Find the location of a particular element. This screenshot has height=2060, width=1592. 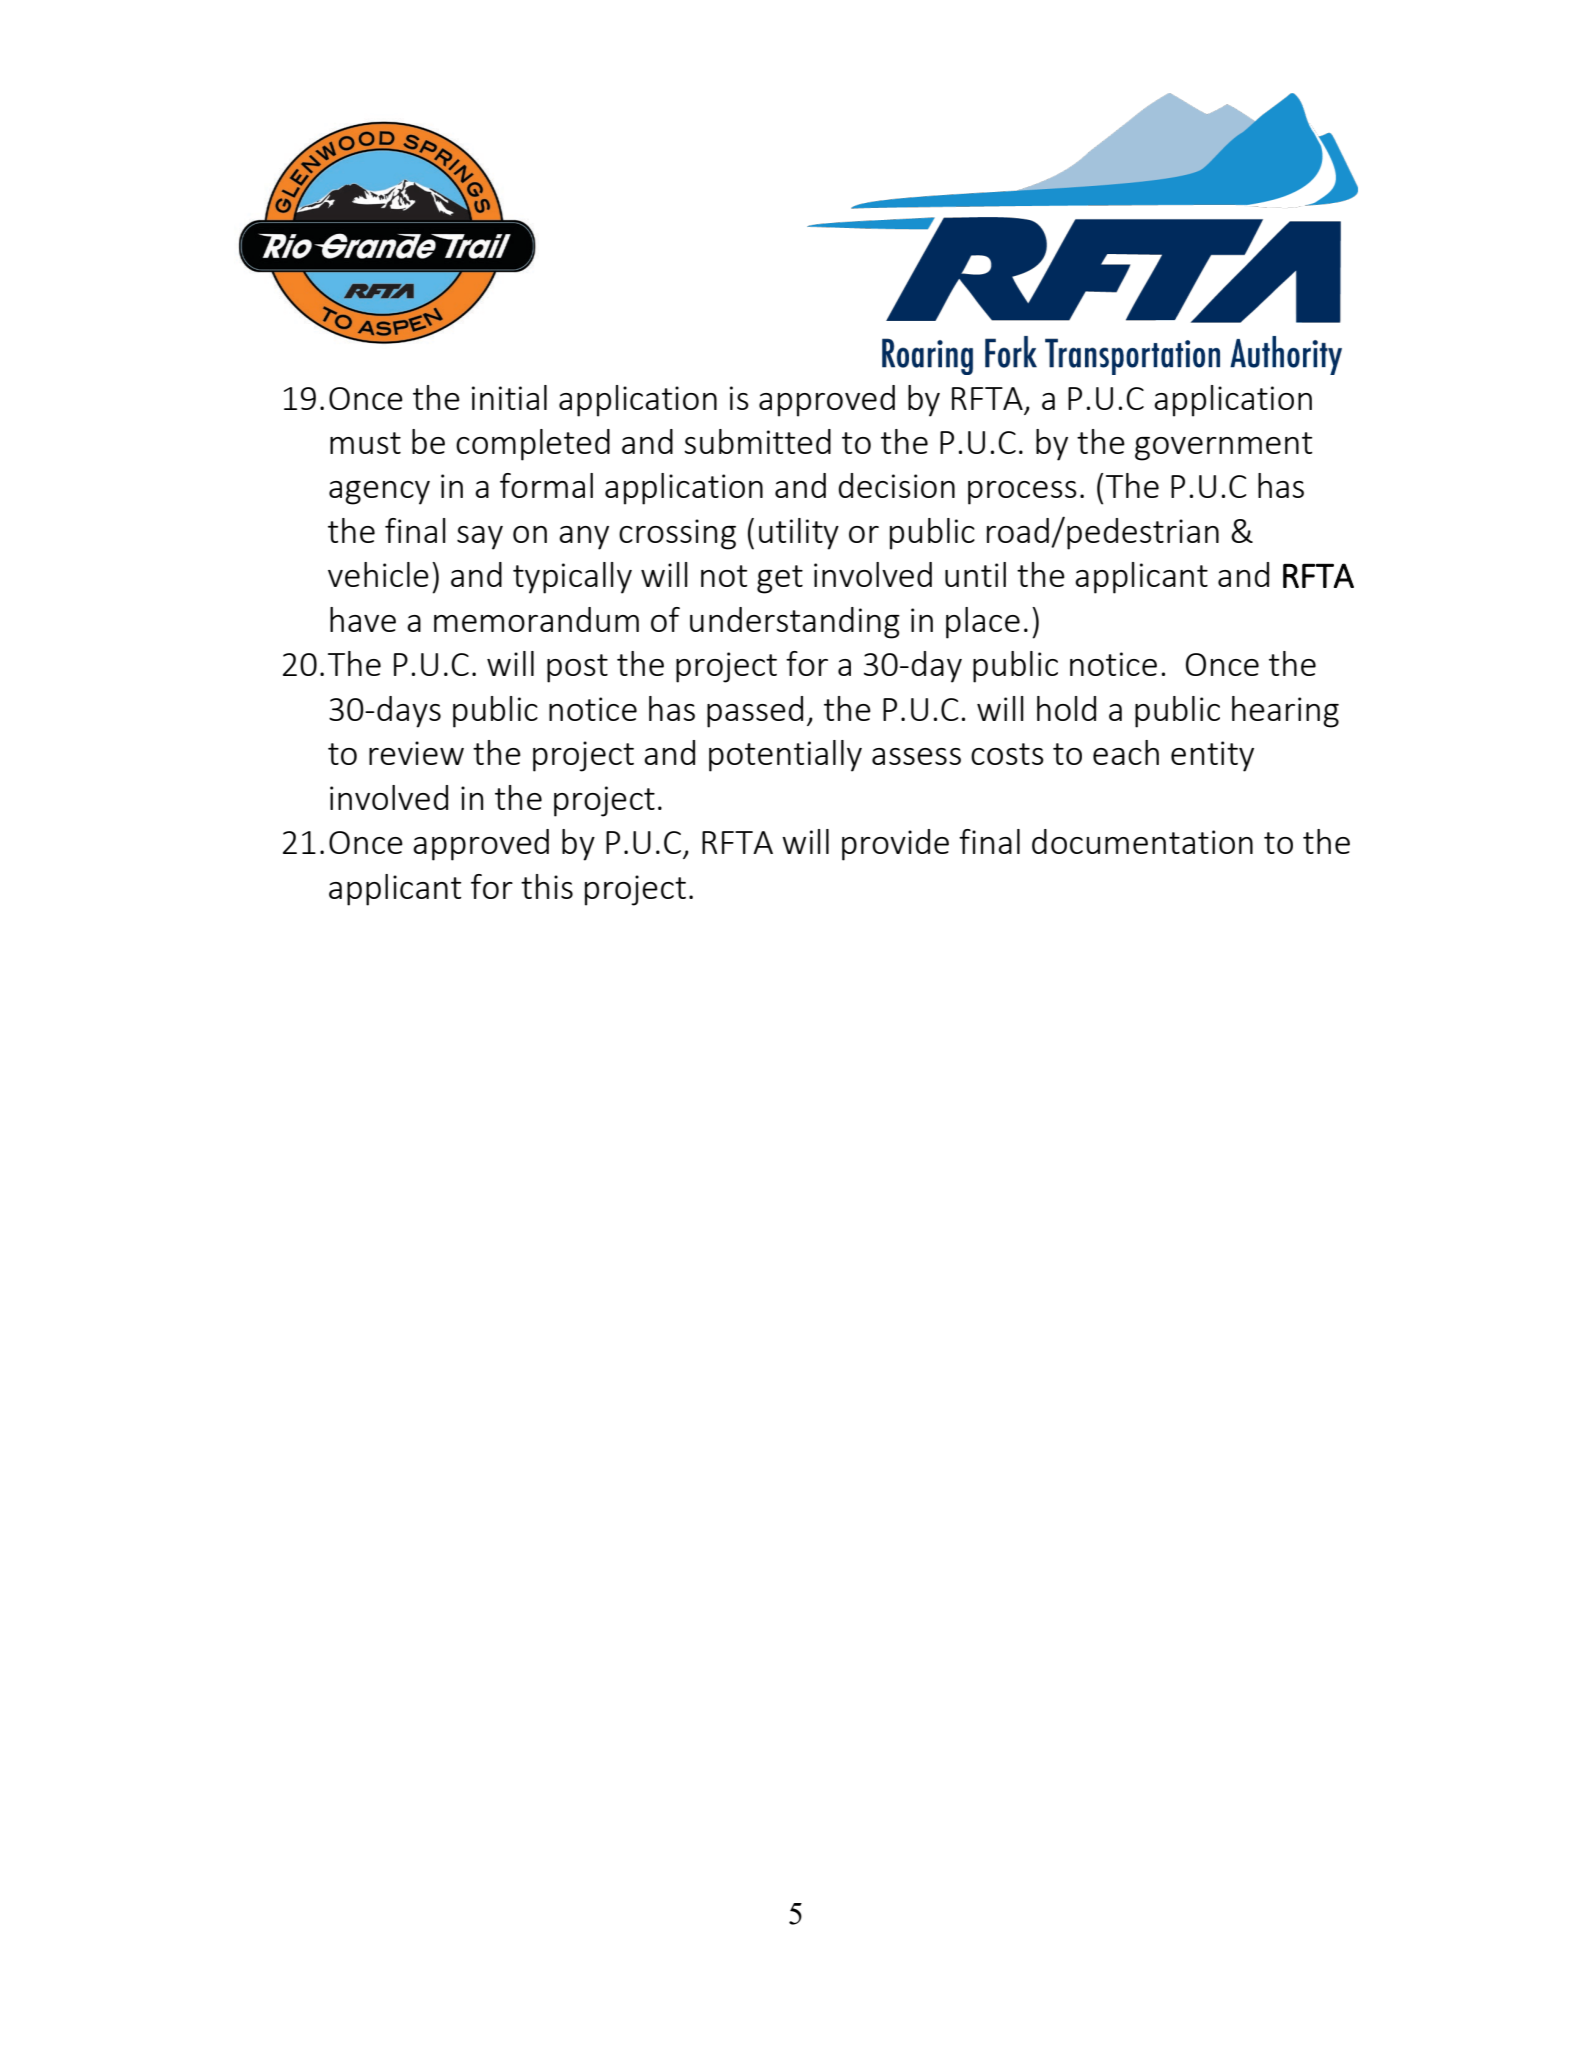

memorandum is located at coordinates (536, 619).
